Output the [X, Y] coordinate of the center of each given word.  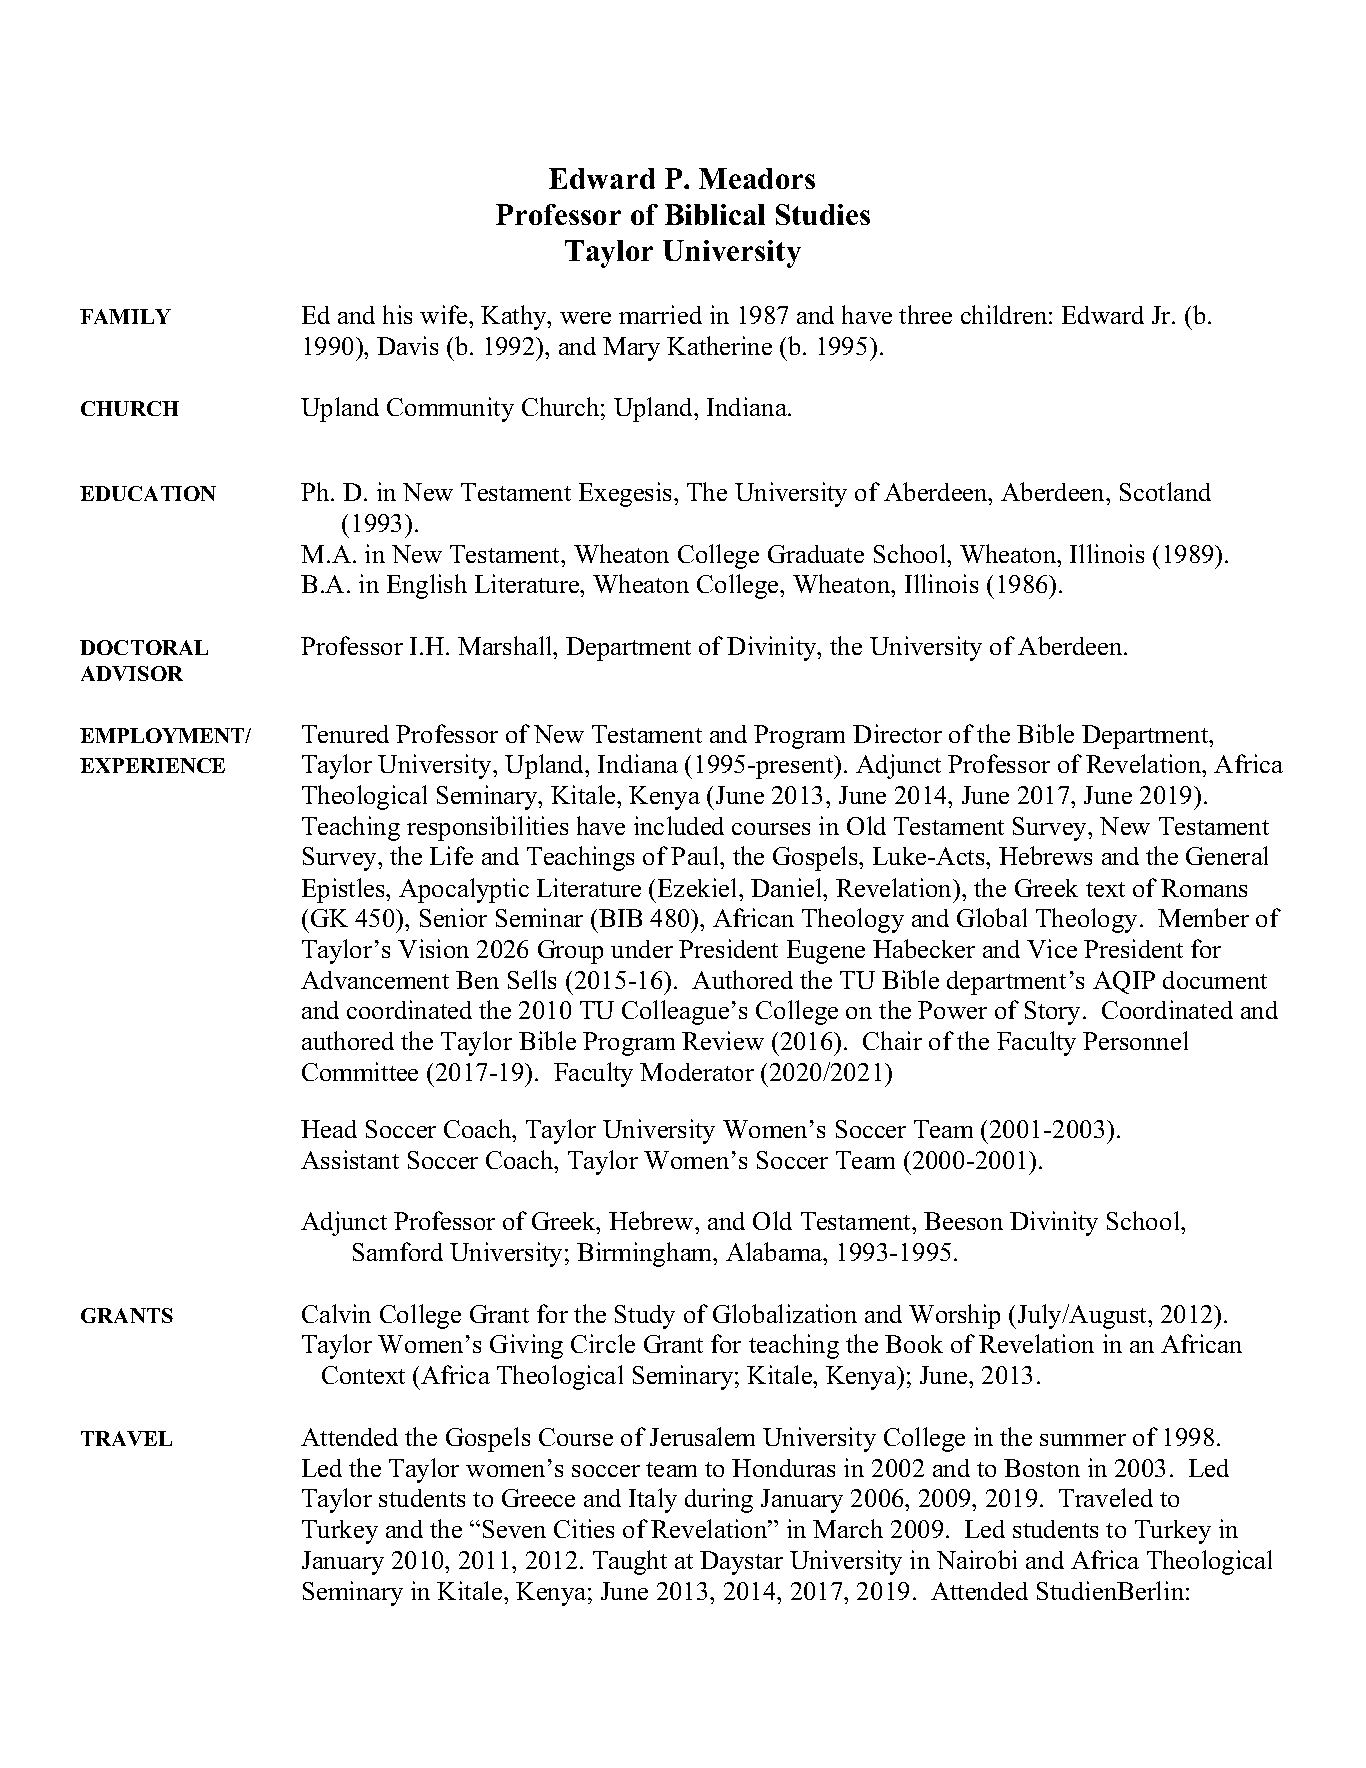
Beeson [963, 1221]
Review [723, 1040]
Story [1052, 1013]
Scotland [1165, 491]
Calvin [336, 1313]
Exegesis [627, 494]
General [1227, 855]
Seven [514, 1529]
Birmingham [646, 1254]
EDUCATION [148, 493]
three [925, 314]
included [679, 825]
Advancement [375, 980]
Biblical [715, 214]
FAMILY [125, 316]
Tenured [345, 734]
